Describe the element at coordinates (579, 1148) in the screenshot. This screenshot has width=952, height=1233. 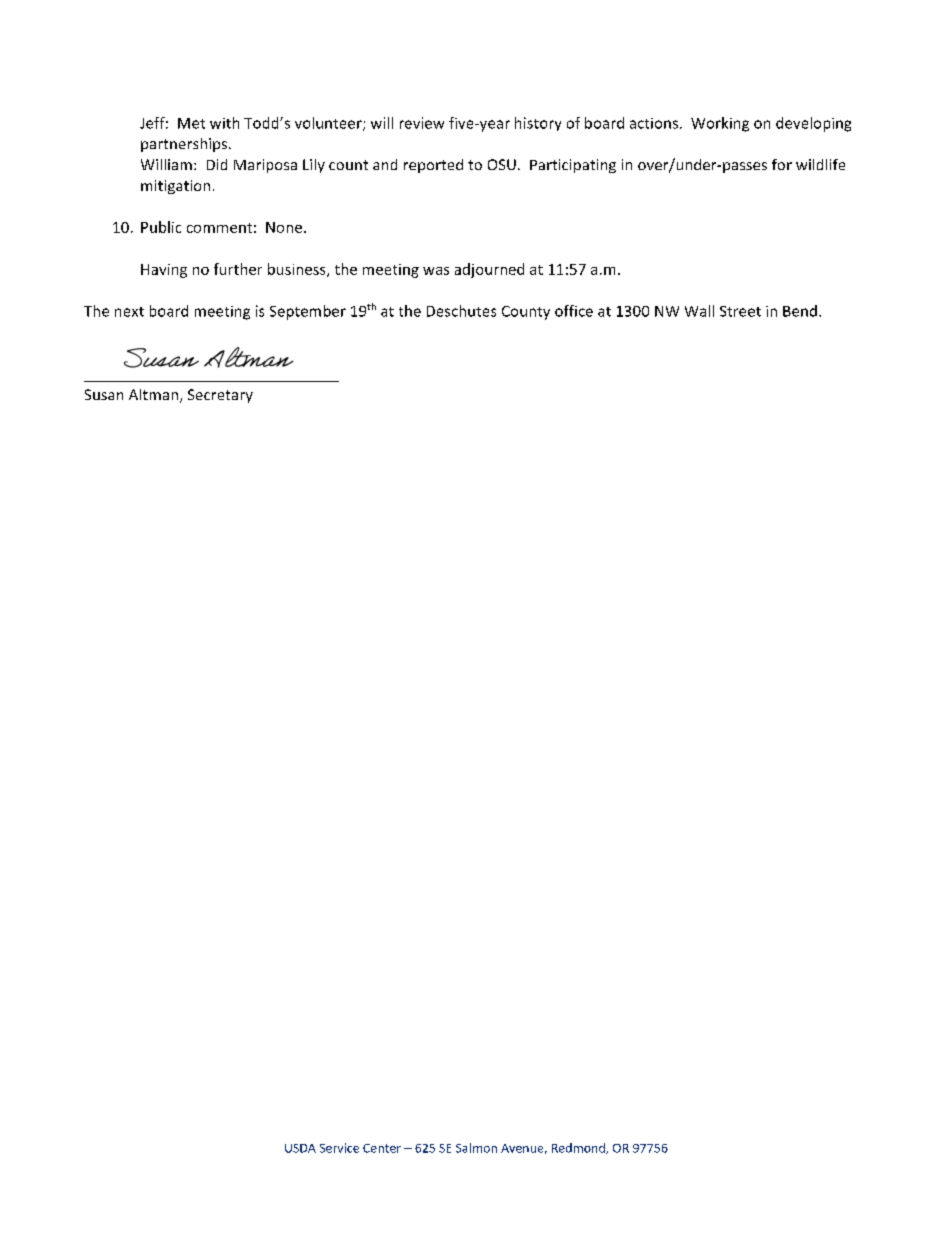
I see `Redmond` at that location.
